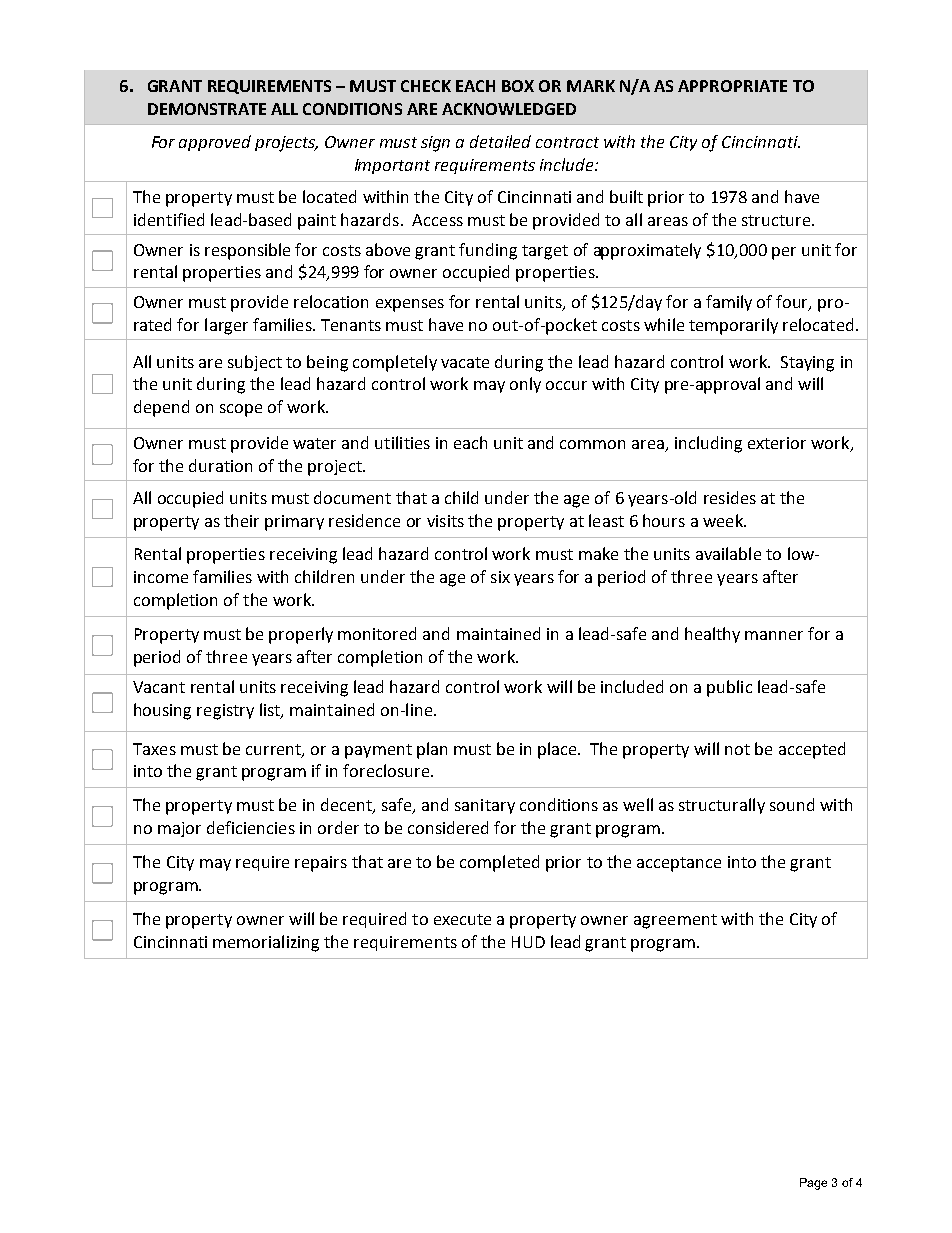  What do you see at coordinates (732, 86) in the image?
I see `APPROPRIATE` at bounding box center [732, 86].
